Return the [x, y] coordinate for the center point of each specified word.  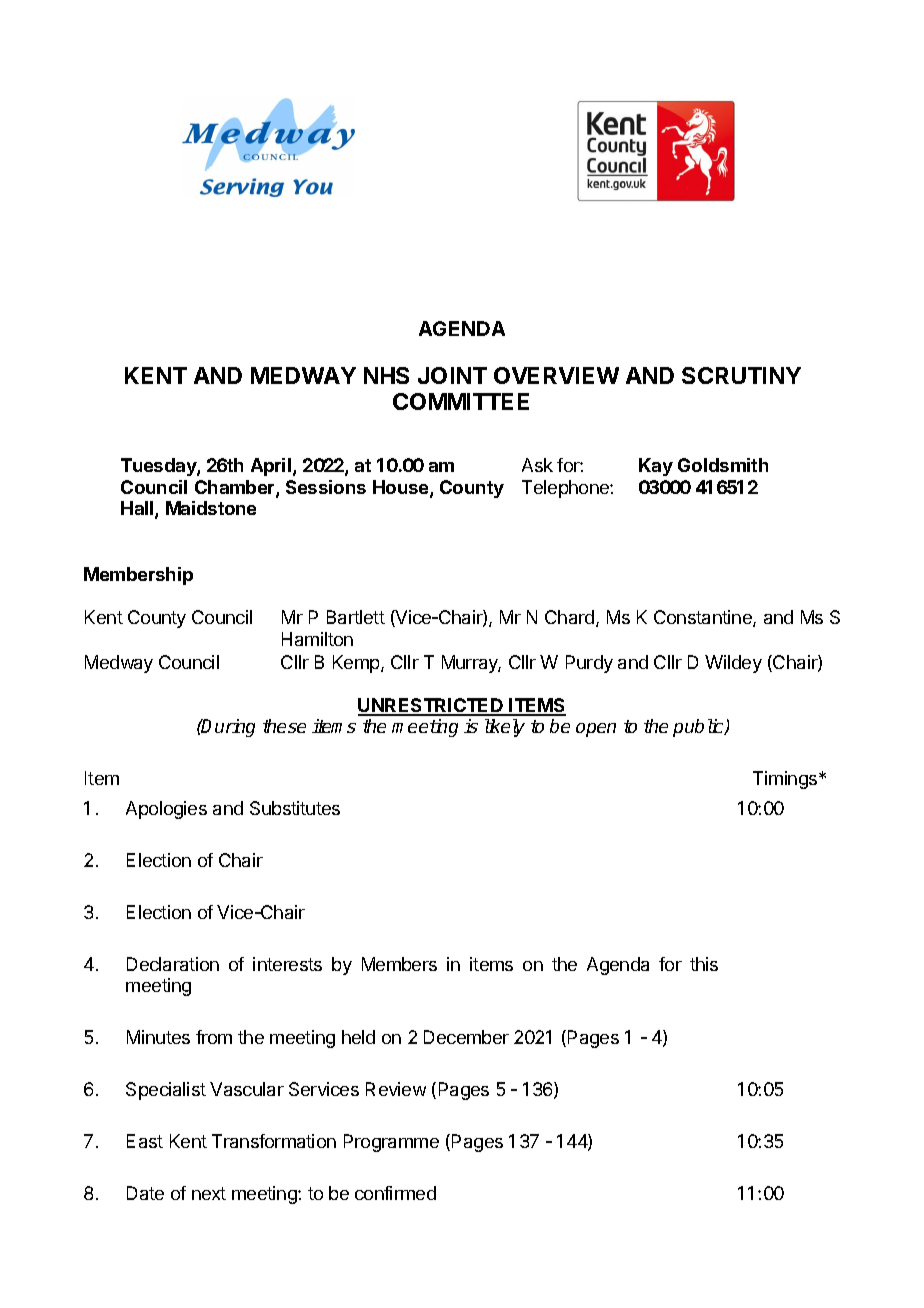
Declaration [173, 964]
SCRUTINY [741, 375]
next [209, 1193]
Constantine [704, 618]
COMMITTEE [461, 401]
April [271, 467]
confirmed [395, 1193]
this [704, 964]
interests [287, 964]
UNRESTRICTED [432, 706]
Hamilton [317, 639]
